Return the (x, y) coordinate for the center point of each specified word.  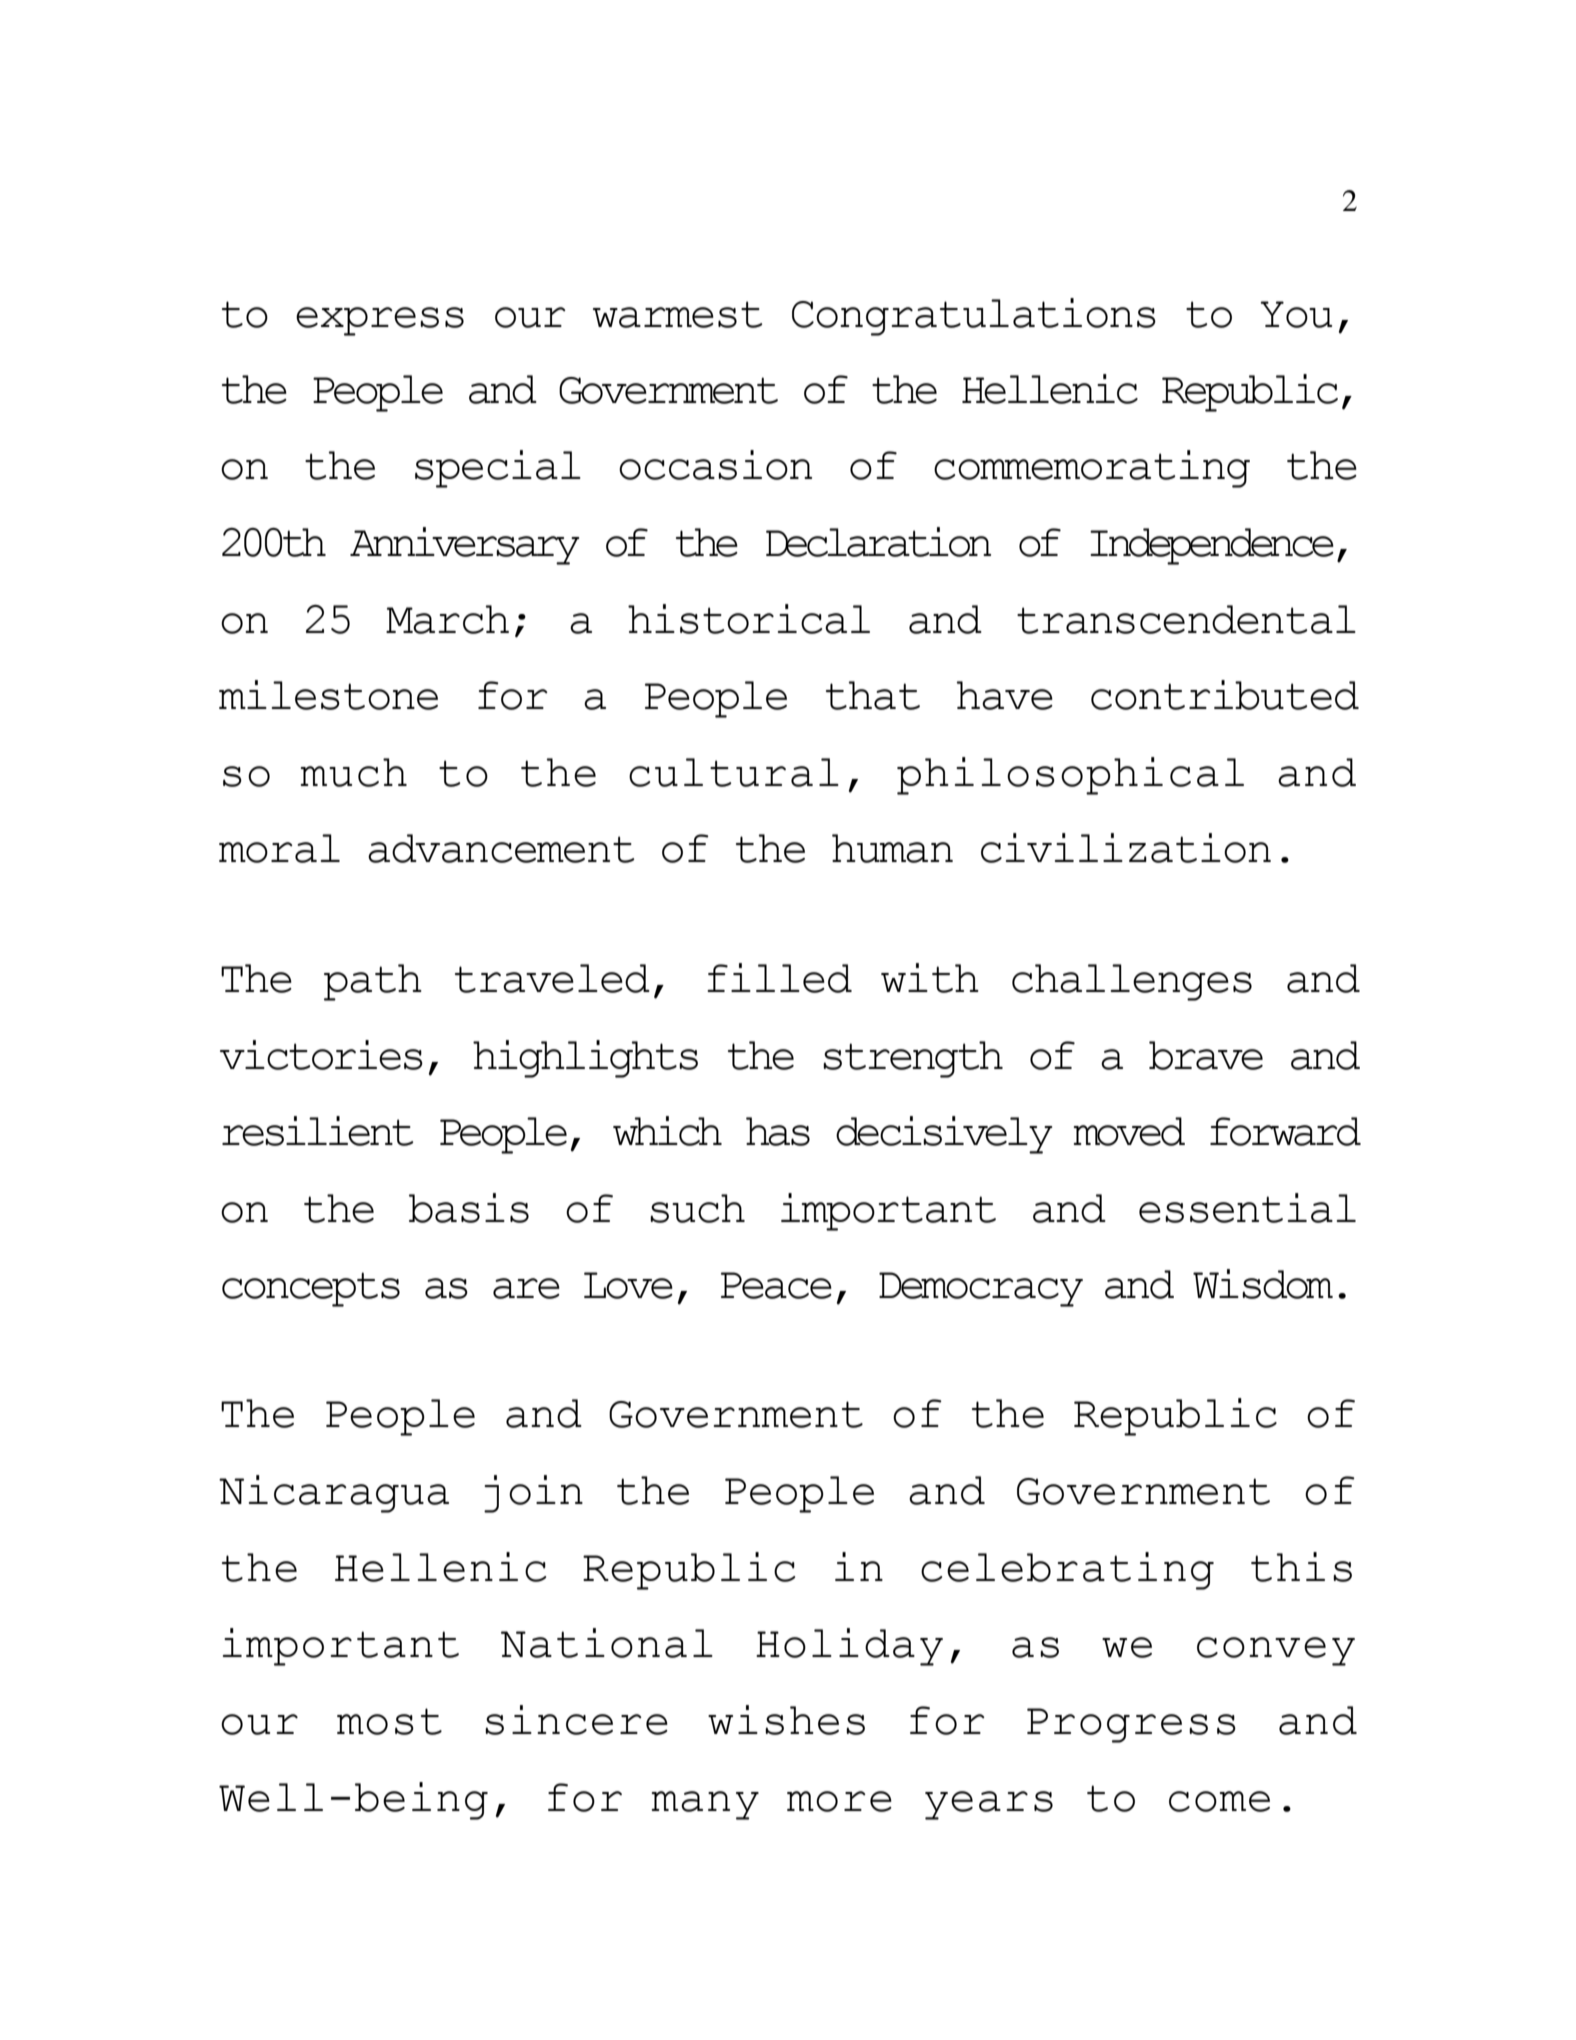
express (380, 321)
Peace (776, 1285)
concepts (311, 1289)
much (353, 772)
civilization (1126, 848)
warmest (678, 314)
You (1296, 314)
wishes (786, 1720)
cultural (734, 772)
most (389, 1721)
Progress (1131, 1725)
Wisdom (1263, 1284)
